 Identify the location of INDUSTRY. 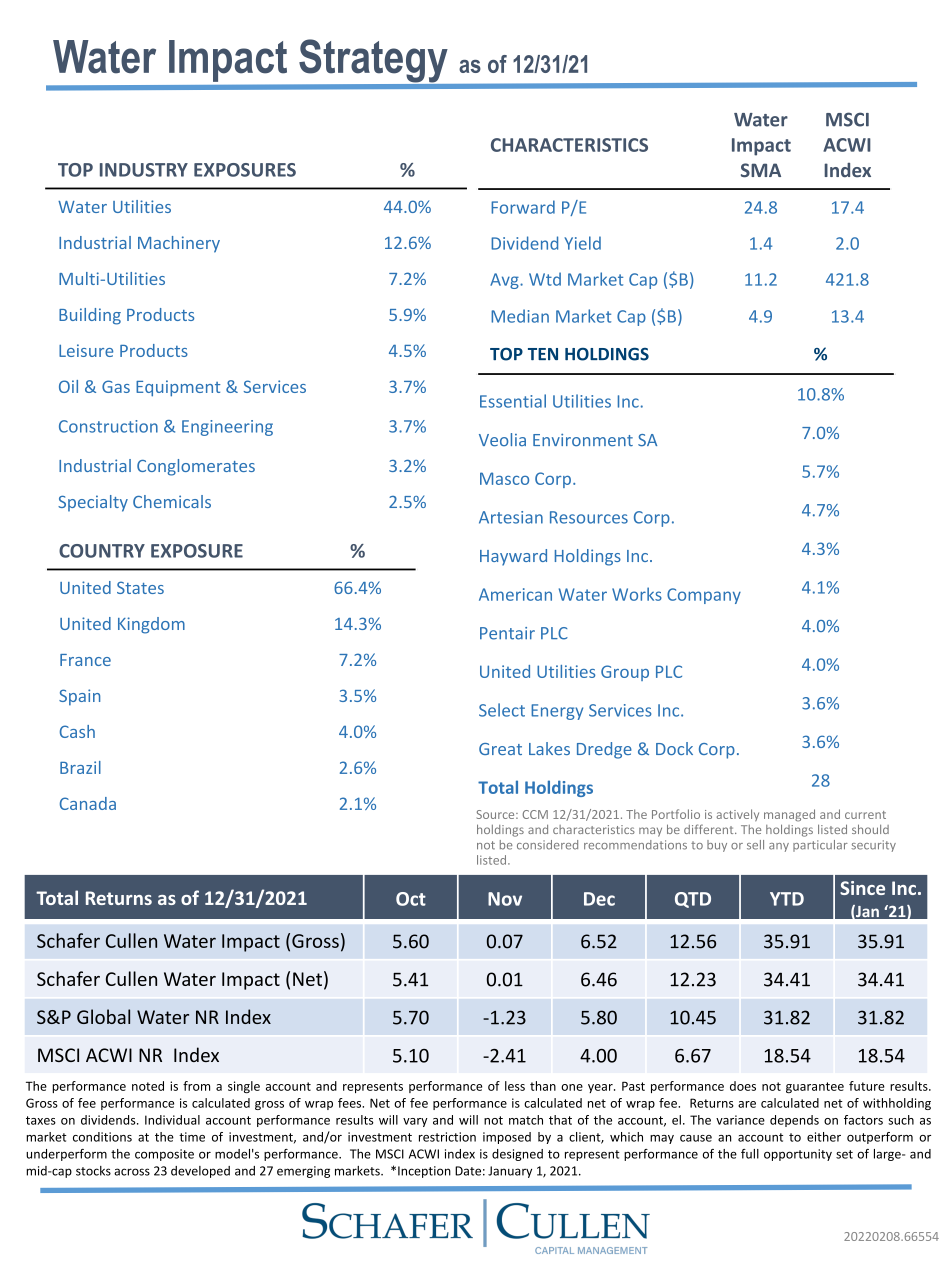
(144, 170).
